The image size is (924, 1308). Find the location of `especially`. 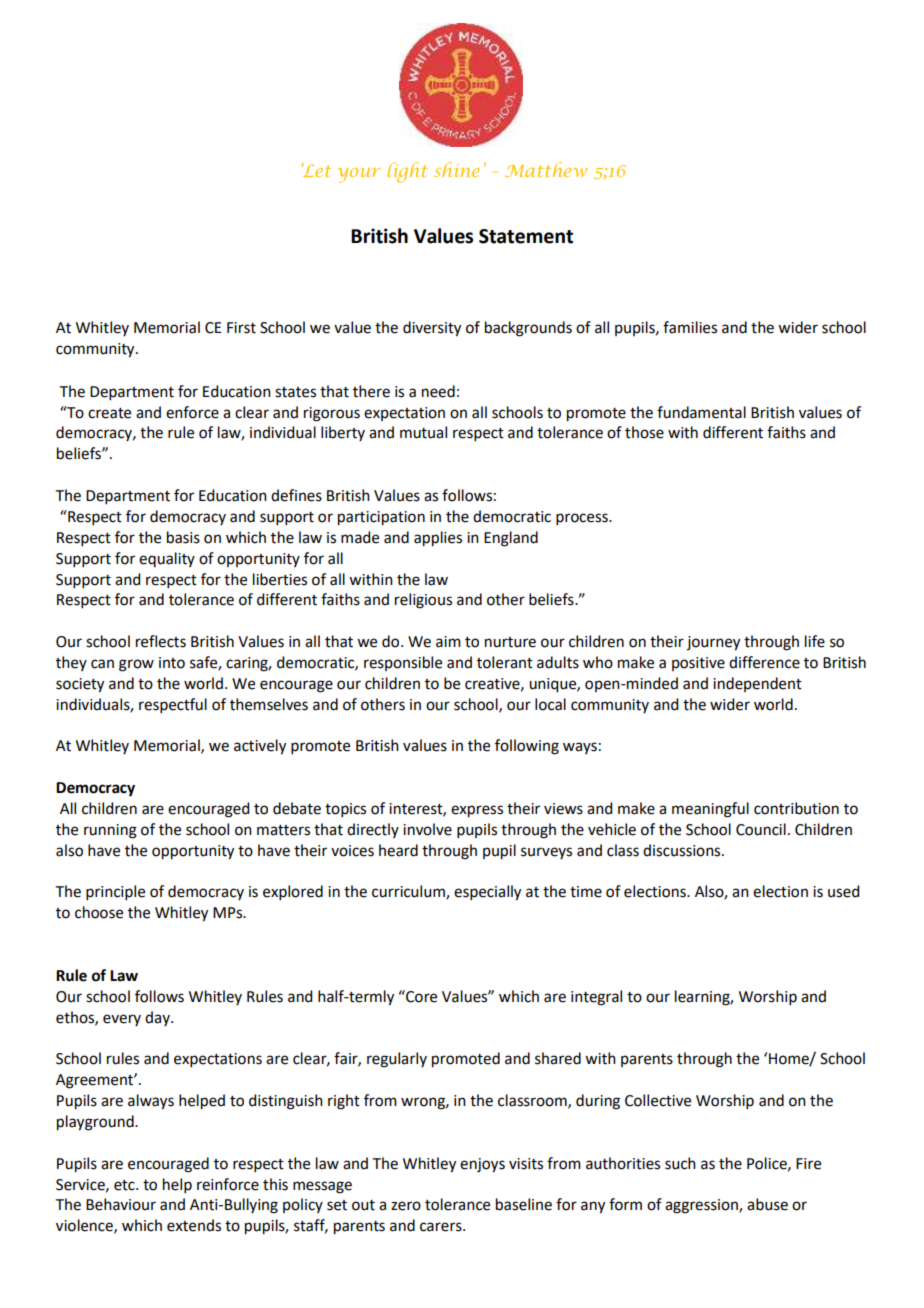

especially is located at coordinates (487, 893).
